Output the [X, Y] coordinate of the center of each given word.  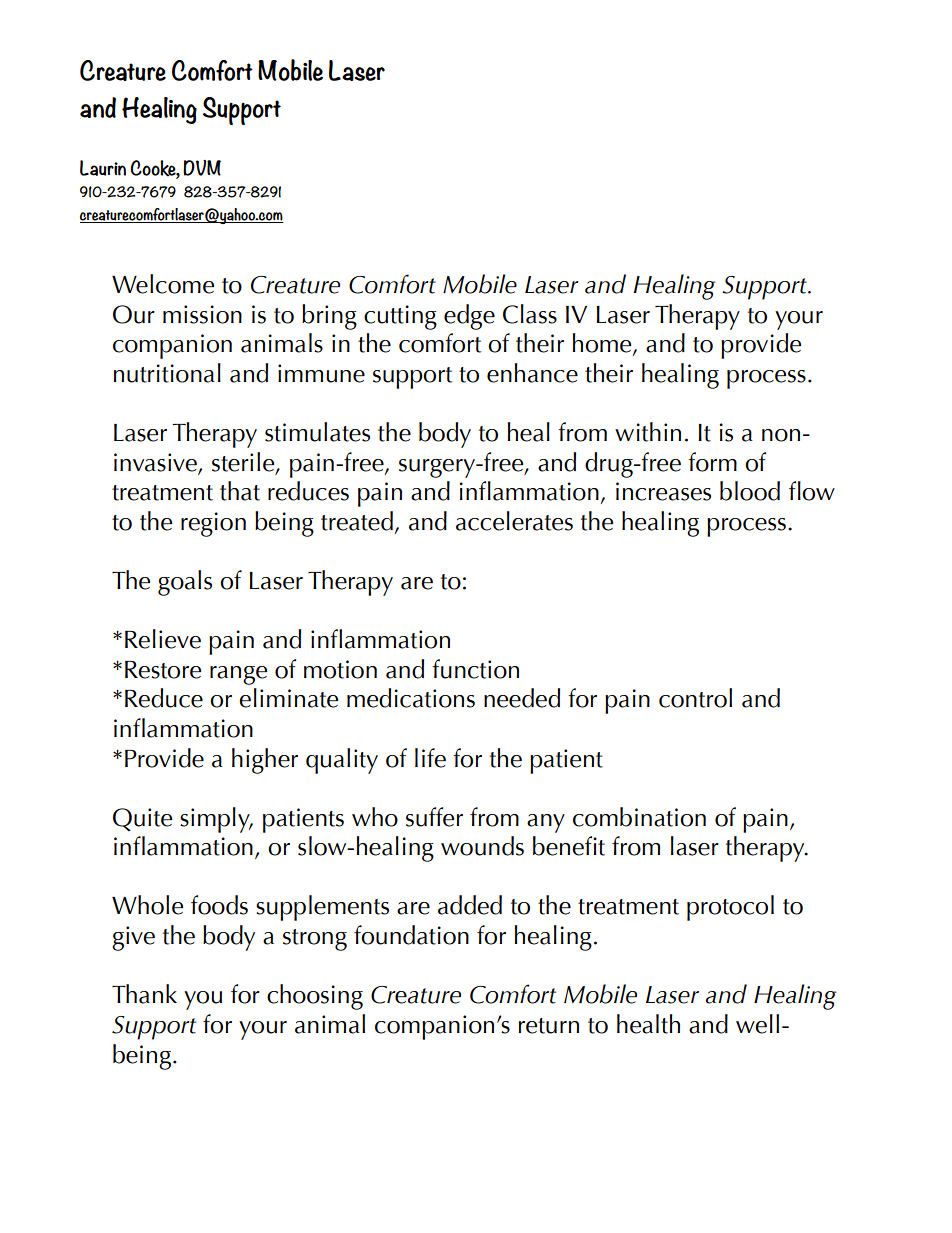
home [603, 344]
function [475, 669]
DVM [202, 168]
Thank [144, 994]
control [695, 698]
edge [469, 317]
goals [185, 583]
